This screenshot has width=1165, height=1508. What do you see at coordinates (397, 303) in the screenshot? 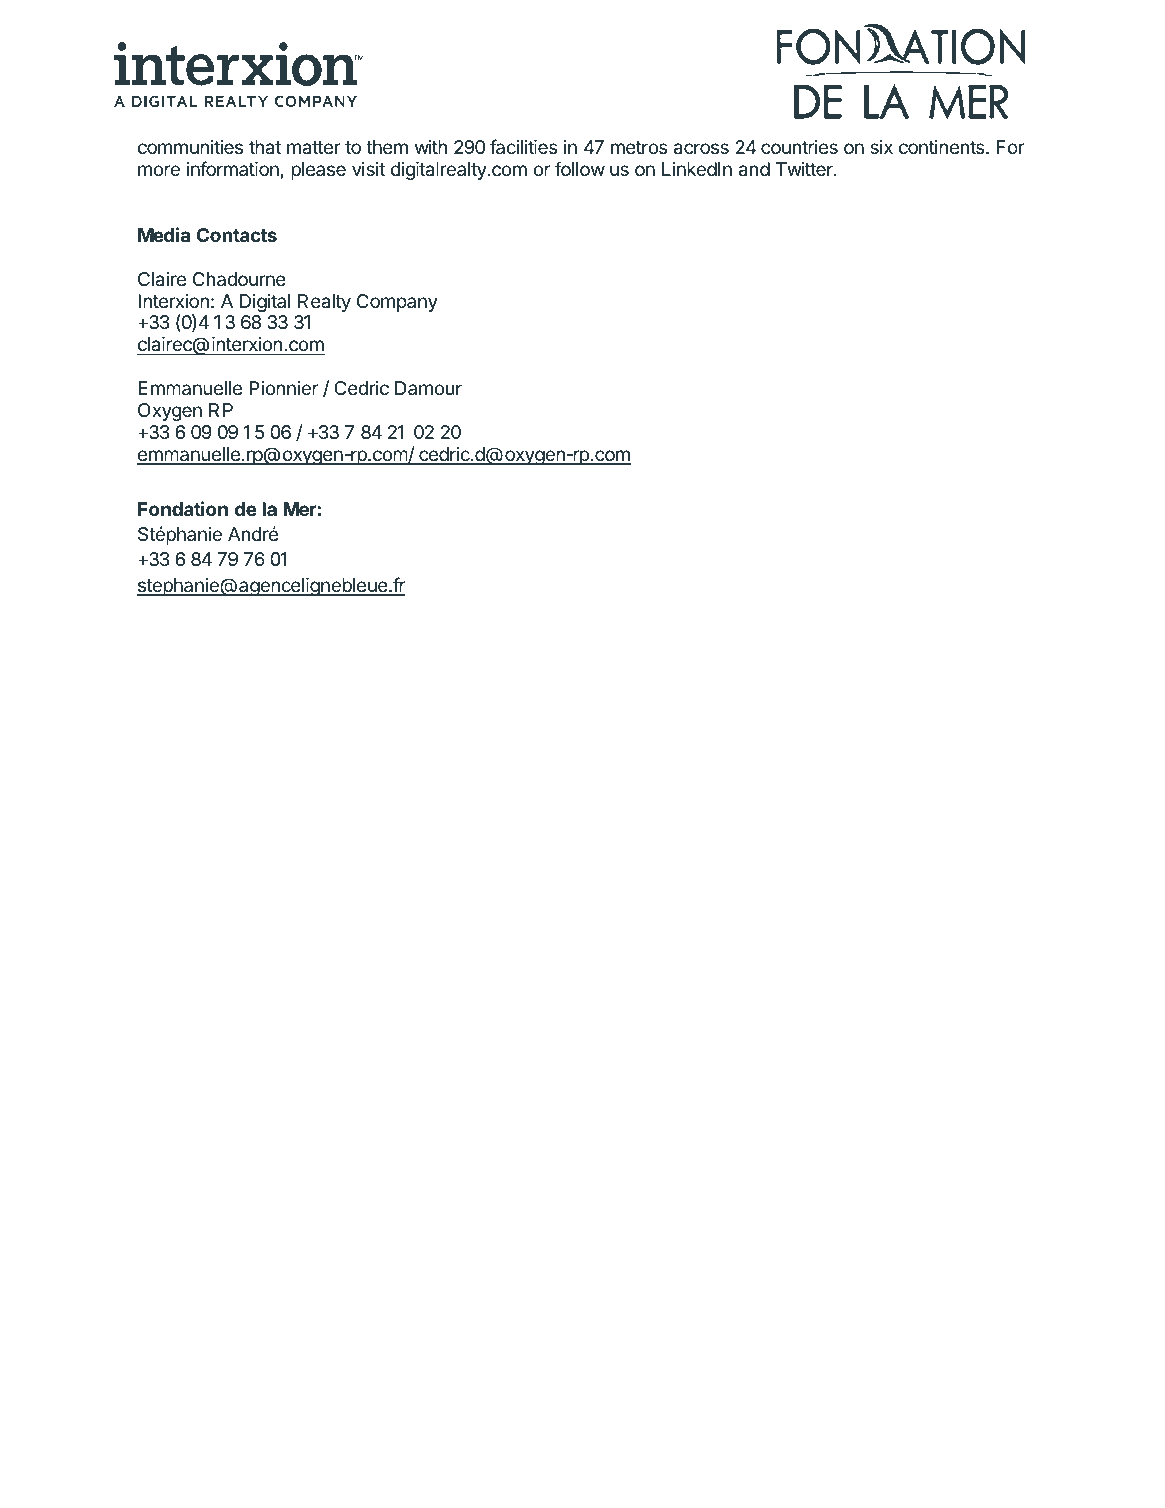
I see `Company` at bounding box center [397, 303].
